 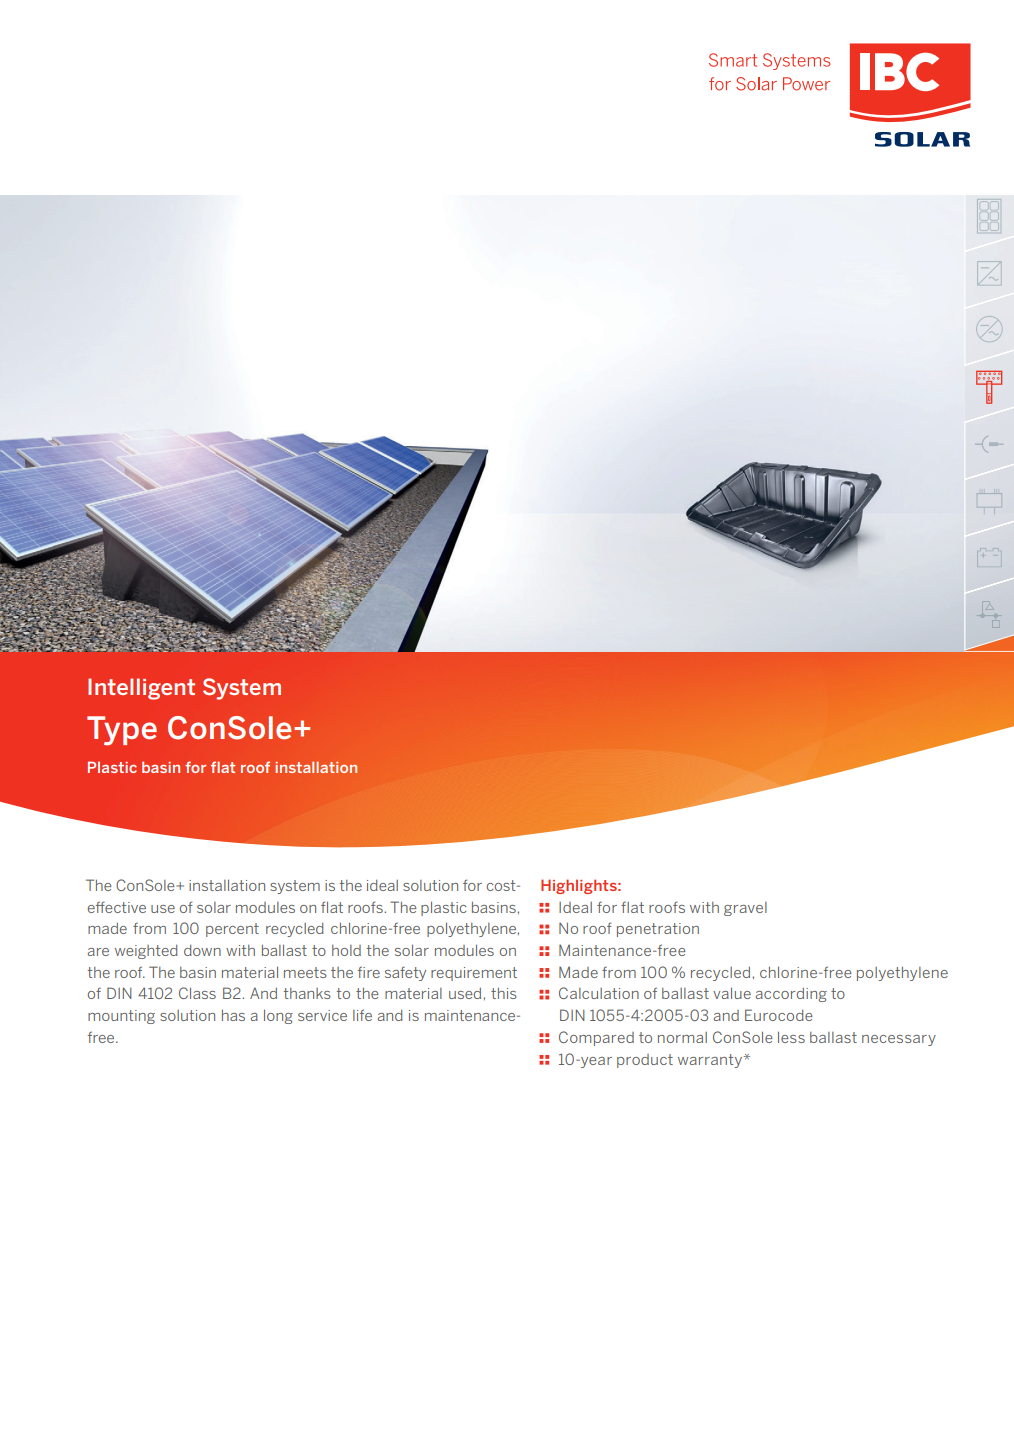 I want to click on safety, so click(x=405, y=974).
